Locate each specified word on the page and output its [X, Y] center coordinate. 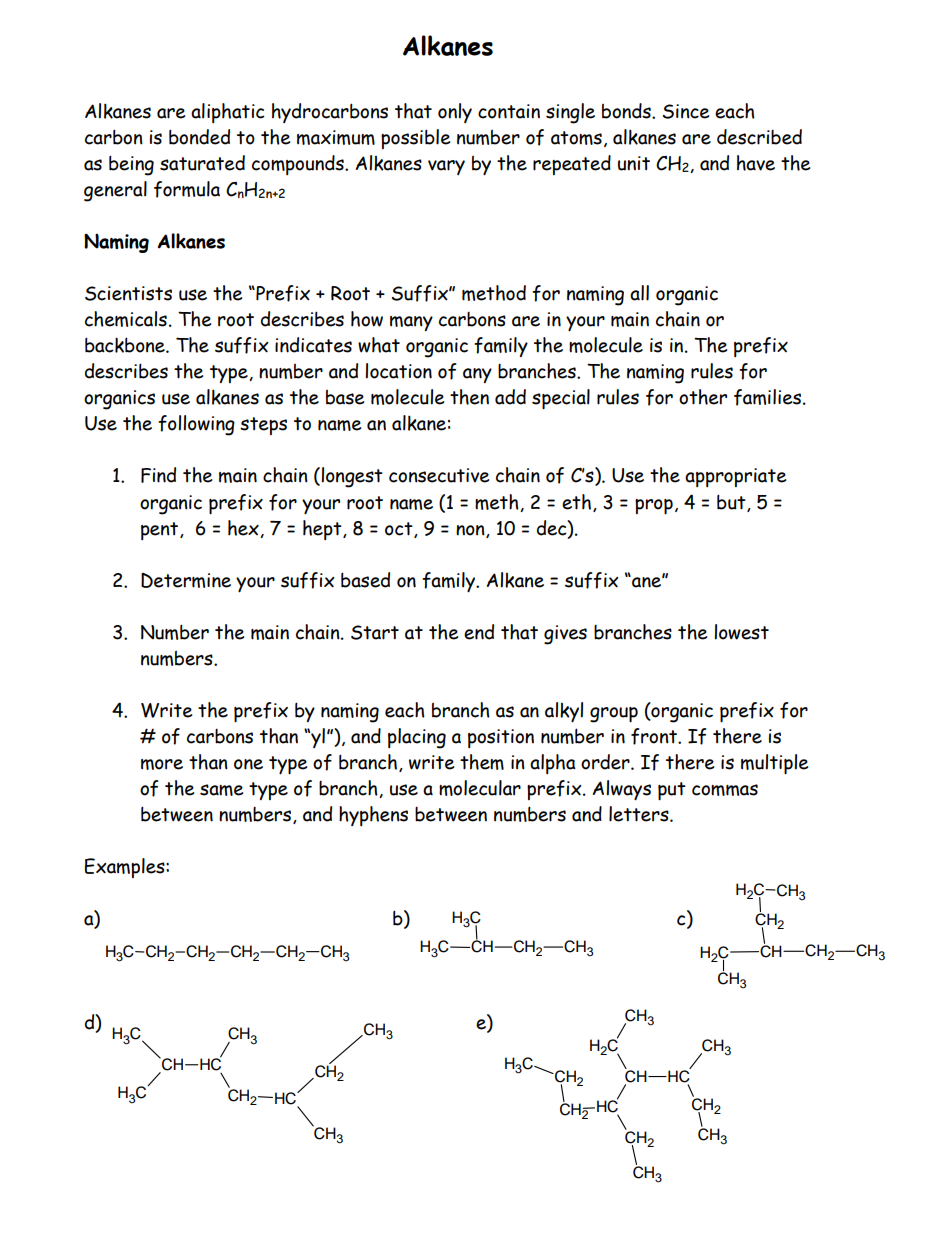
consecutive [439, 475]
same [221, 790]
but [732, 503]
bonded [199, 137]
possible [415, 139]
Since [686, 111]
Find [158, 475]
